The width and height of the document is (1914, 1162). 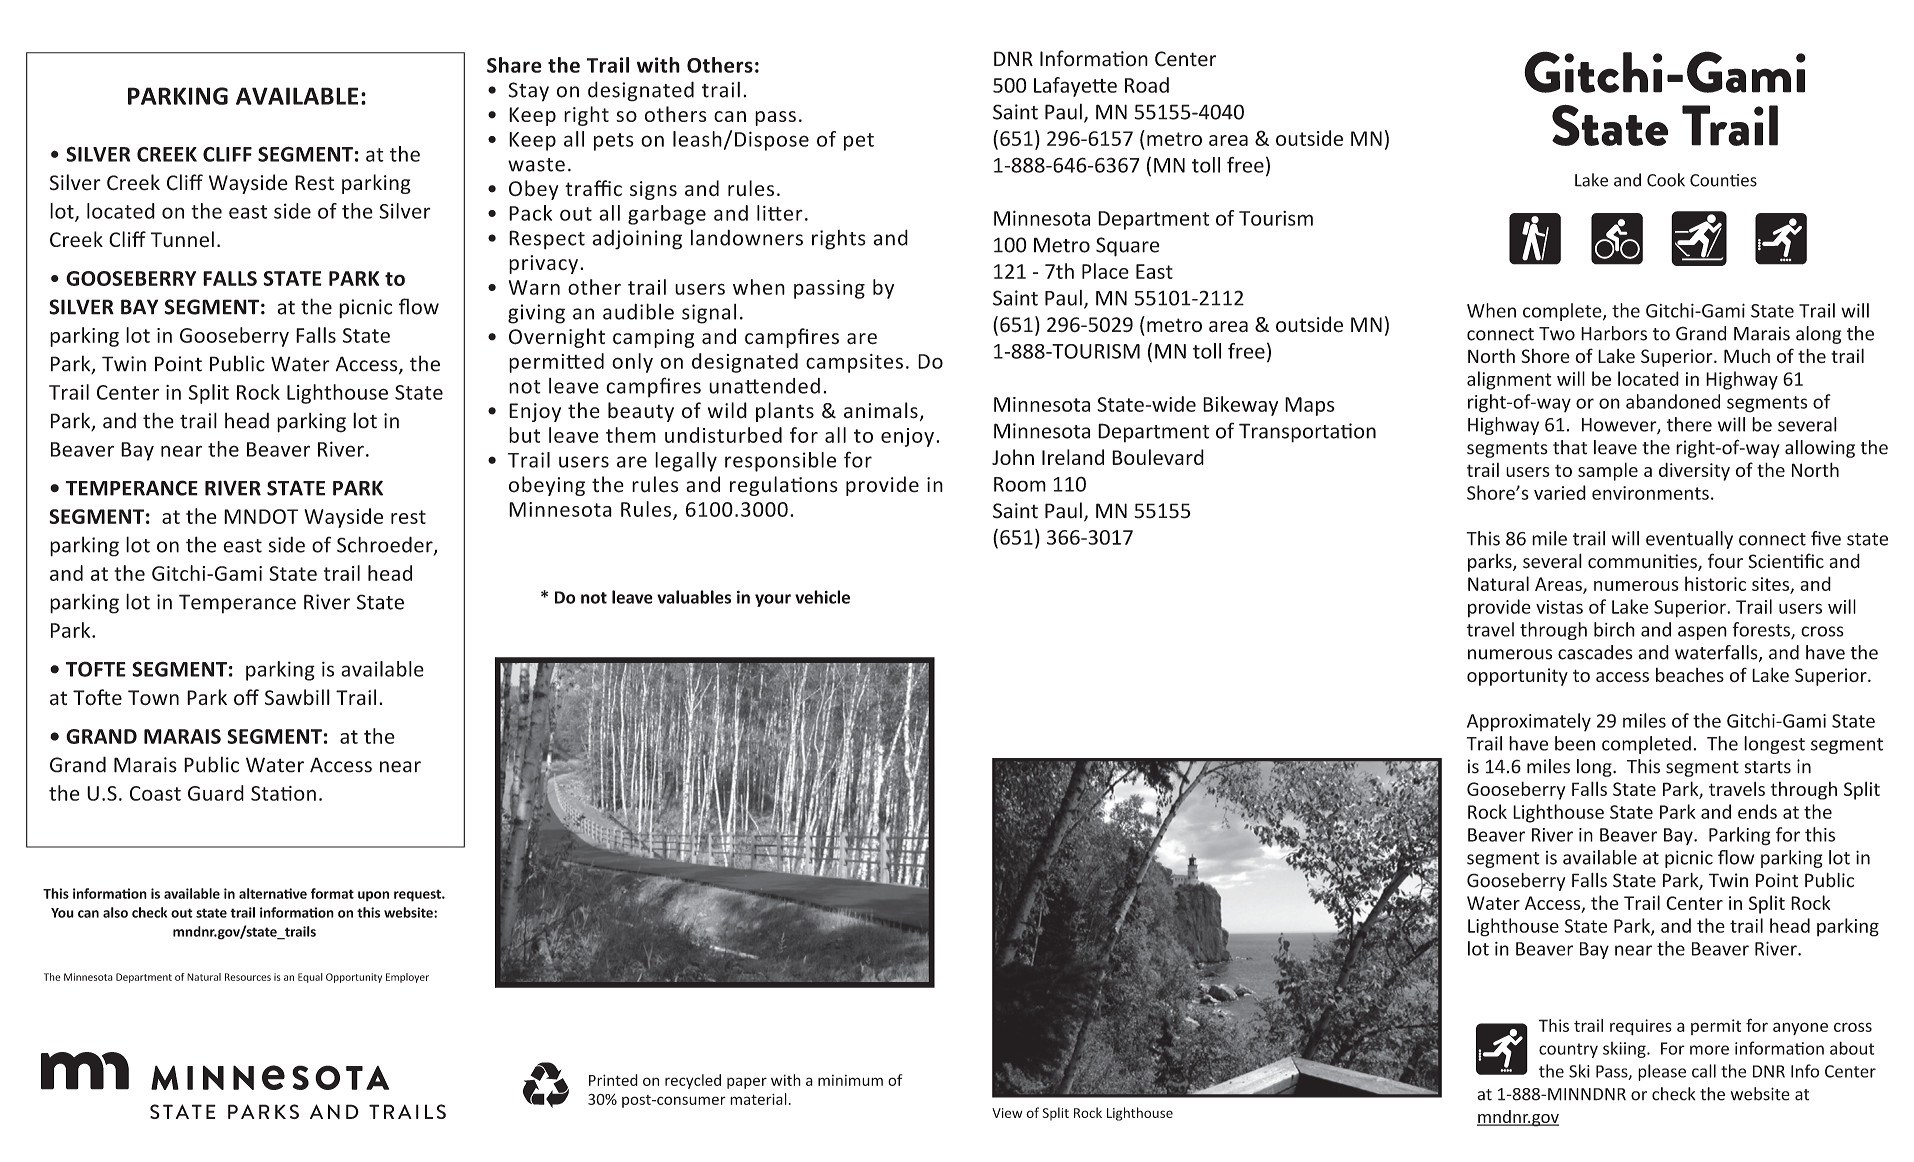 I want to click on View, so click(x=1007, y=1113).
